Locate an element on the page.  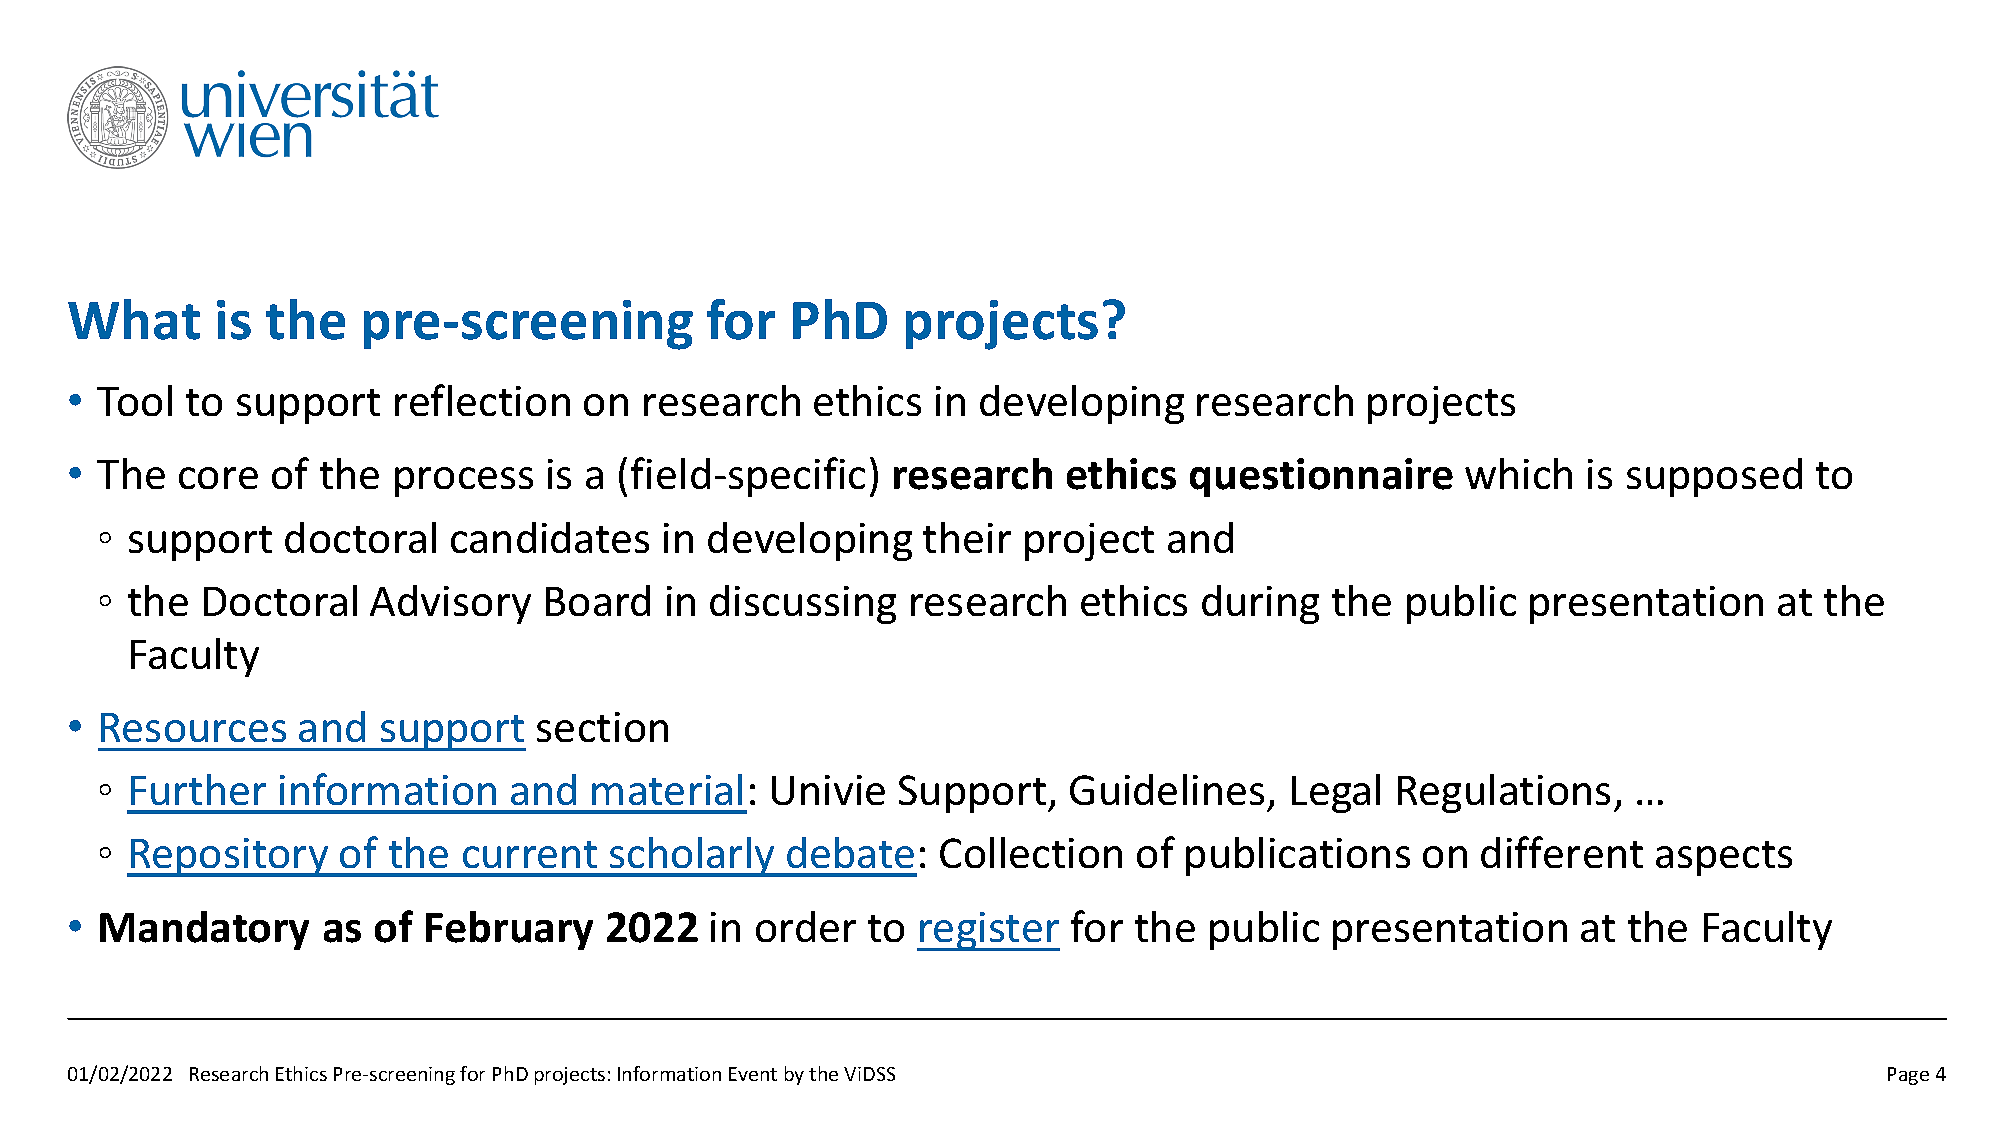
supposed is located at coordinates (1714, 477).
